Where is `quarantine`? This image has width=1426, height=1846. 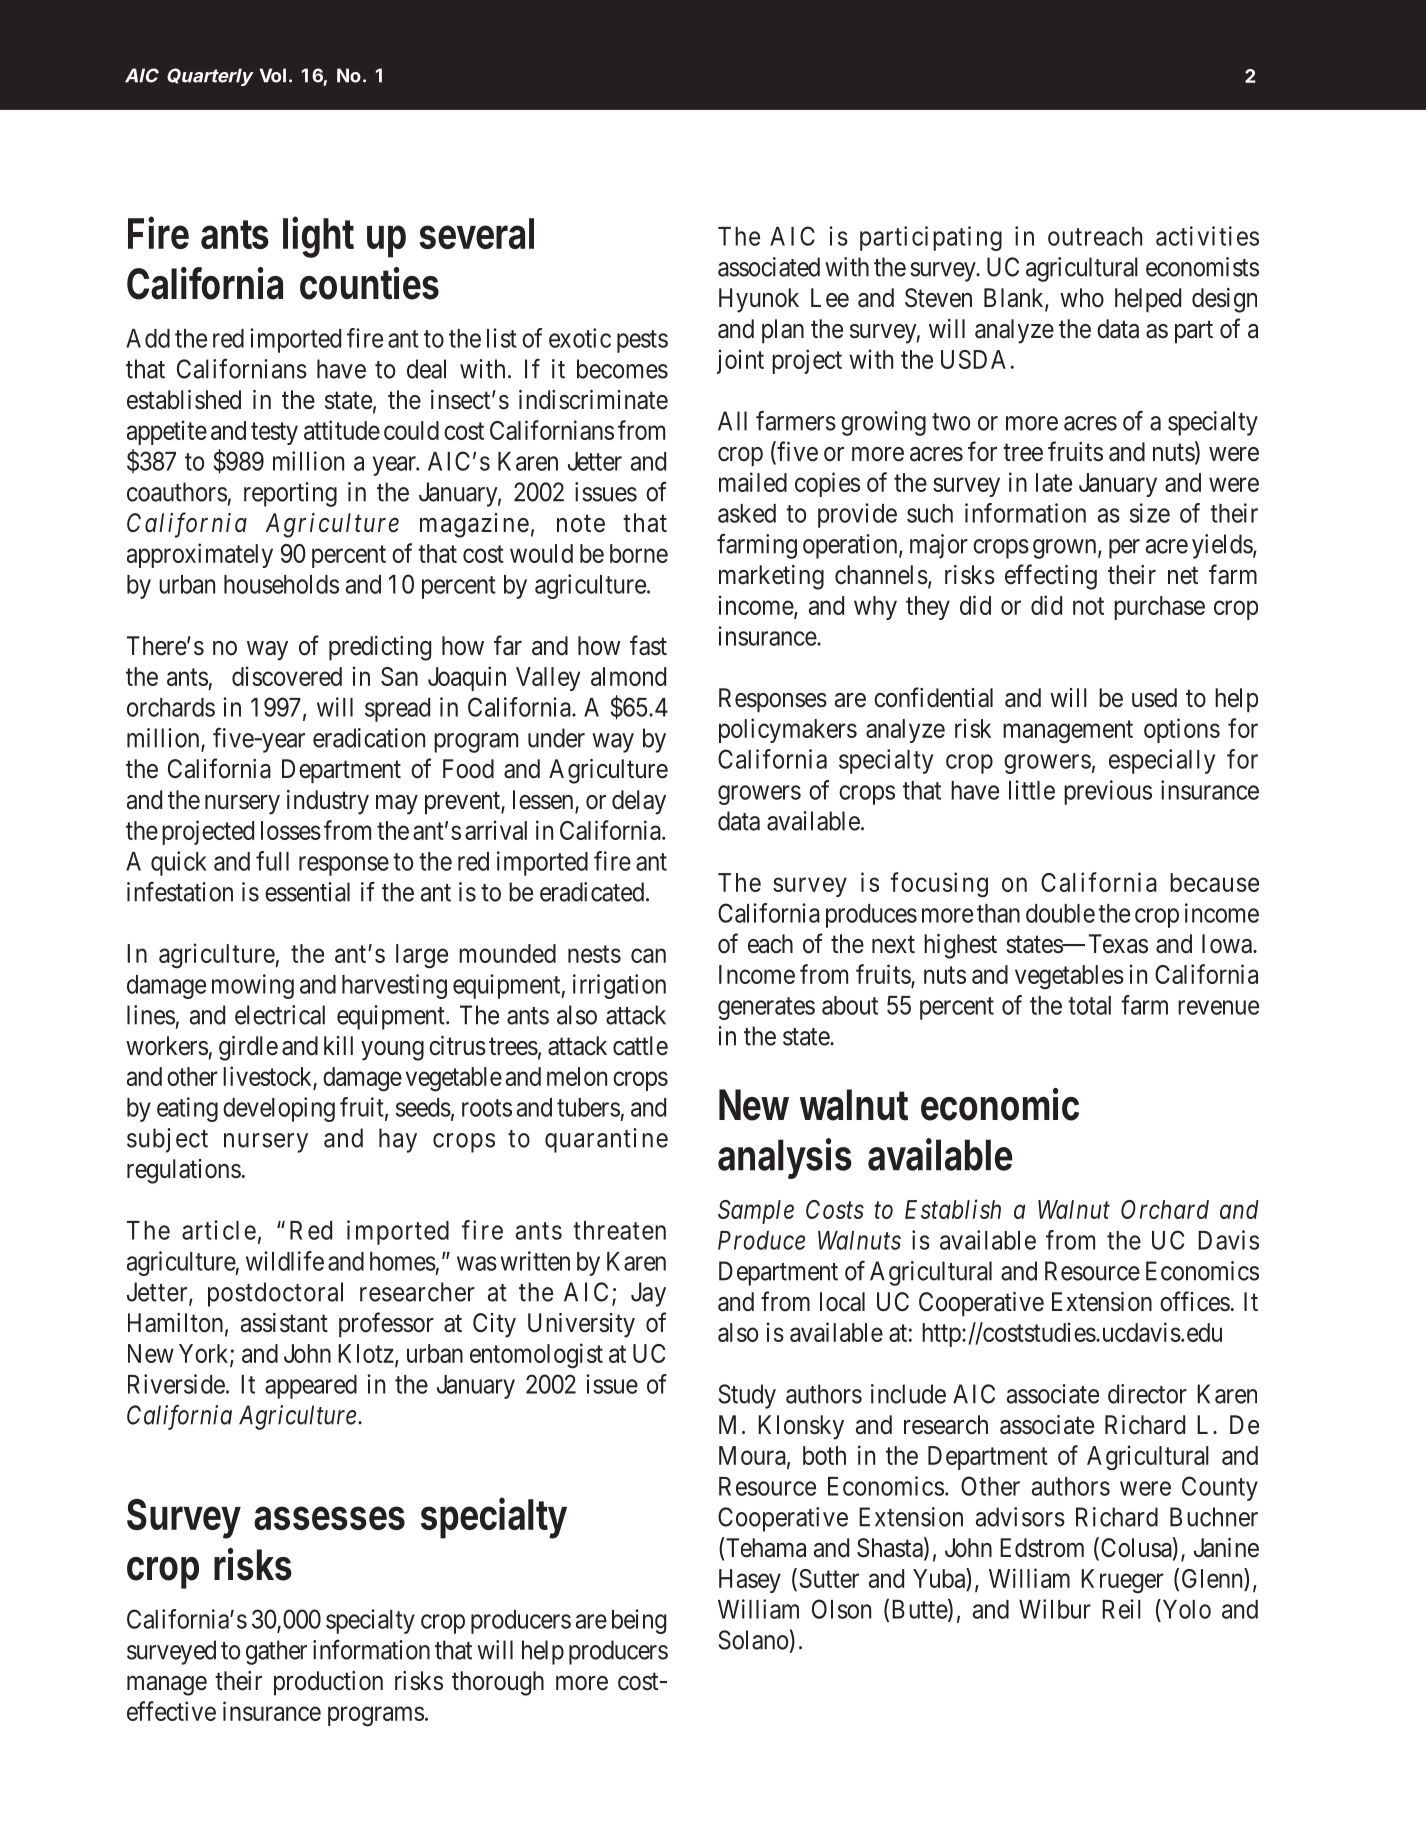 quarantine is located at coordinates (606, 1140).
